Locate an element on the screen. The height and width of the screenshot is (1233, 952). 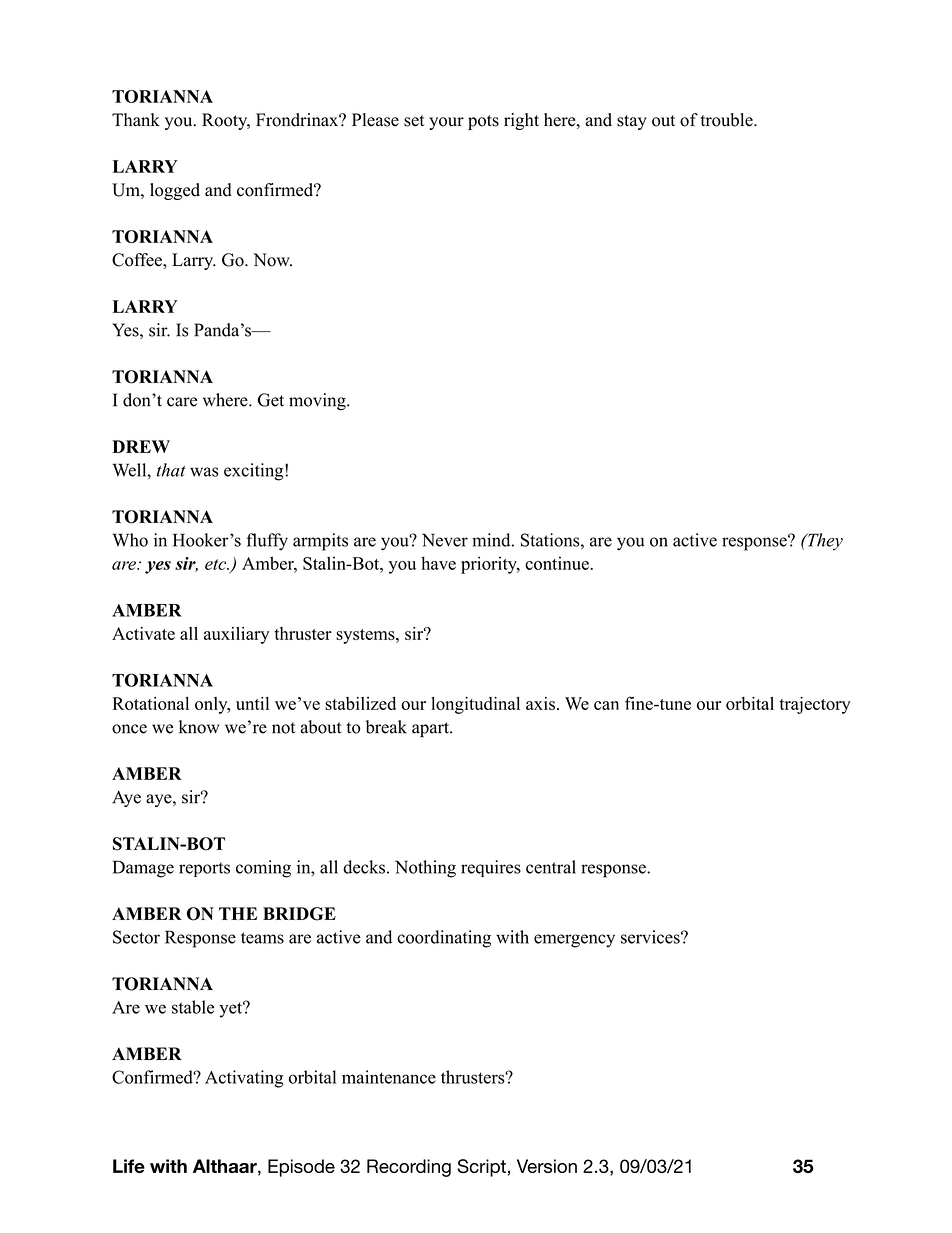
care is located at coordinates (182, 402).
